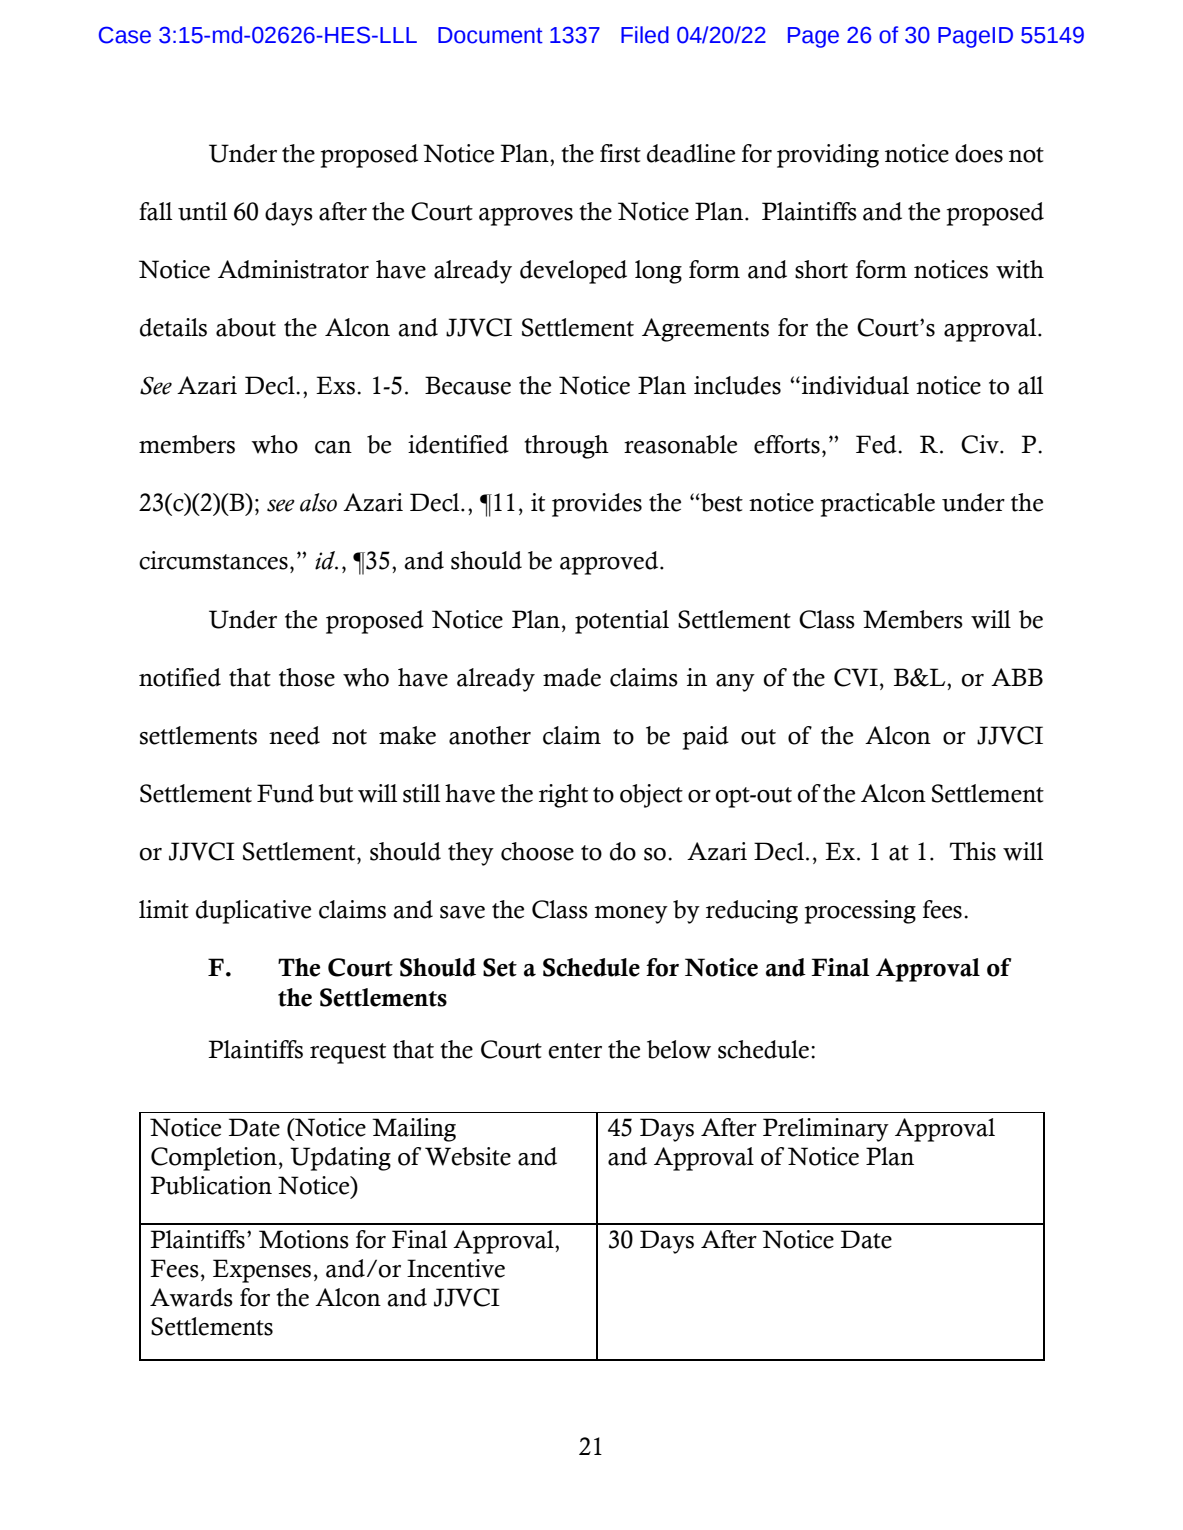  What do you see at coordinates (645, 35) in the screenshot?
I see `Filed` at bounding box center [645, 35].
